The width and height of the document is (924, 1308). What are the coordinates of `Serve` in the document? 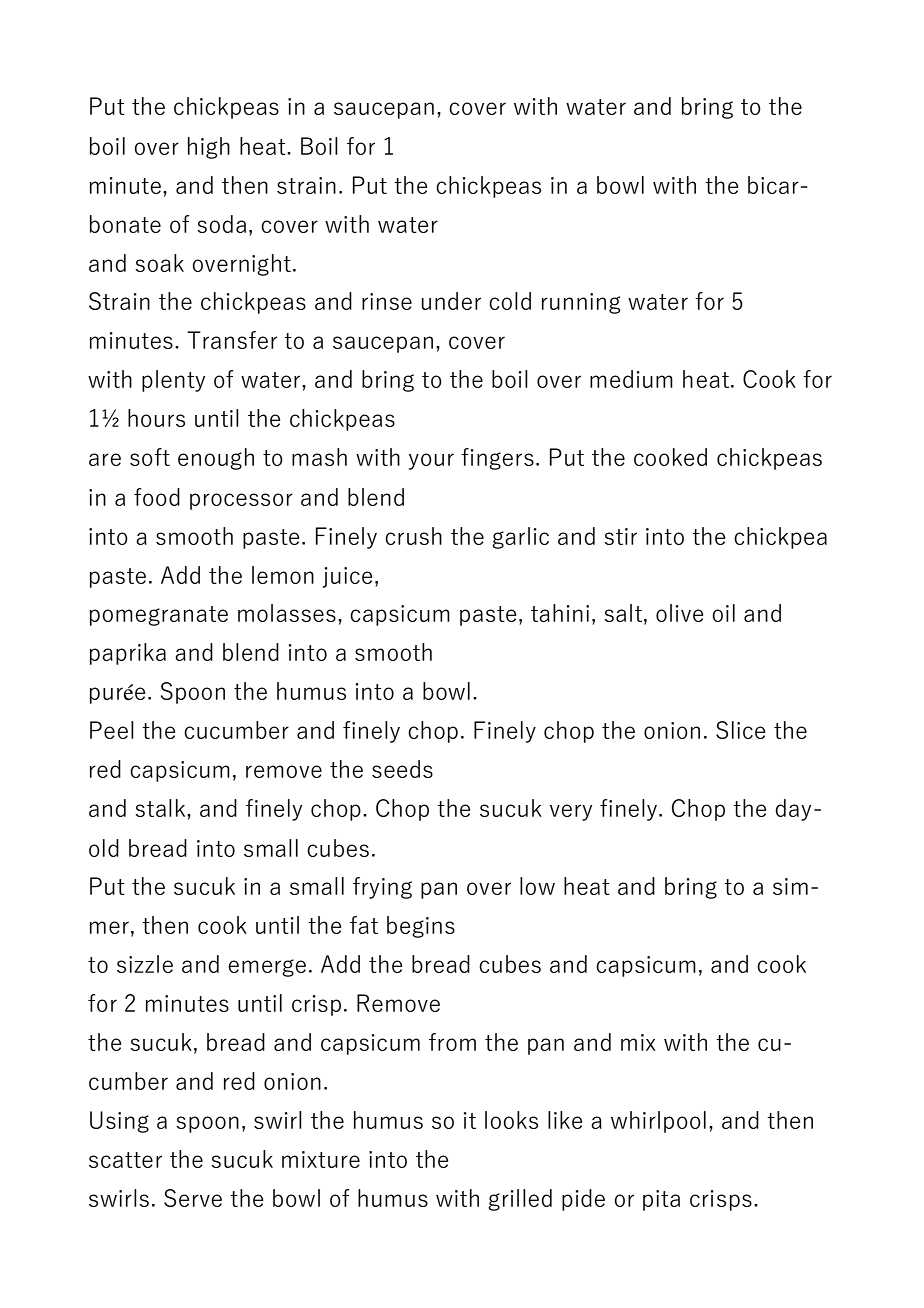 It's located at (193, 1198).
